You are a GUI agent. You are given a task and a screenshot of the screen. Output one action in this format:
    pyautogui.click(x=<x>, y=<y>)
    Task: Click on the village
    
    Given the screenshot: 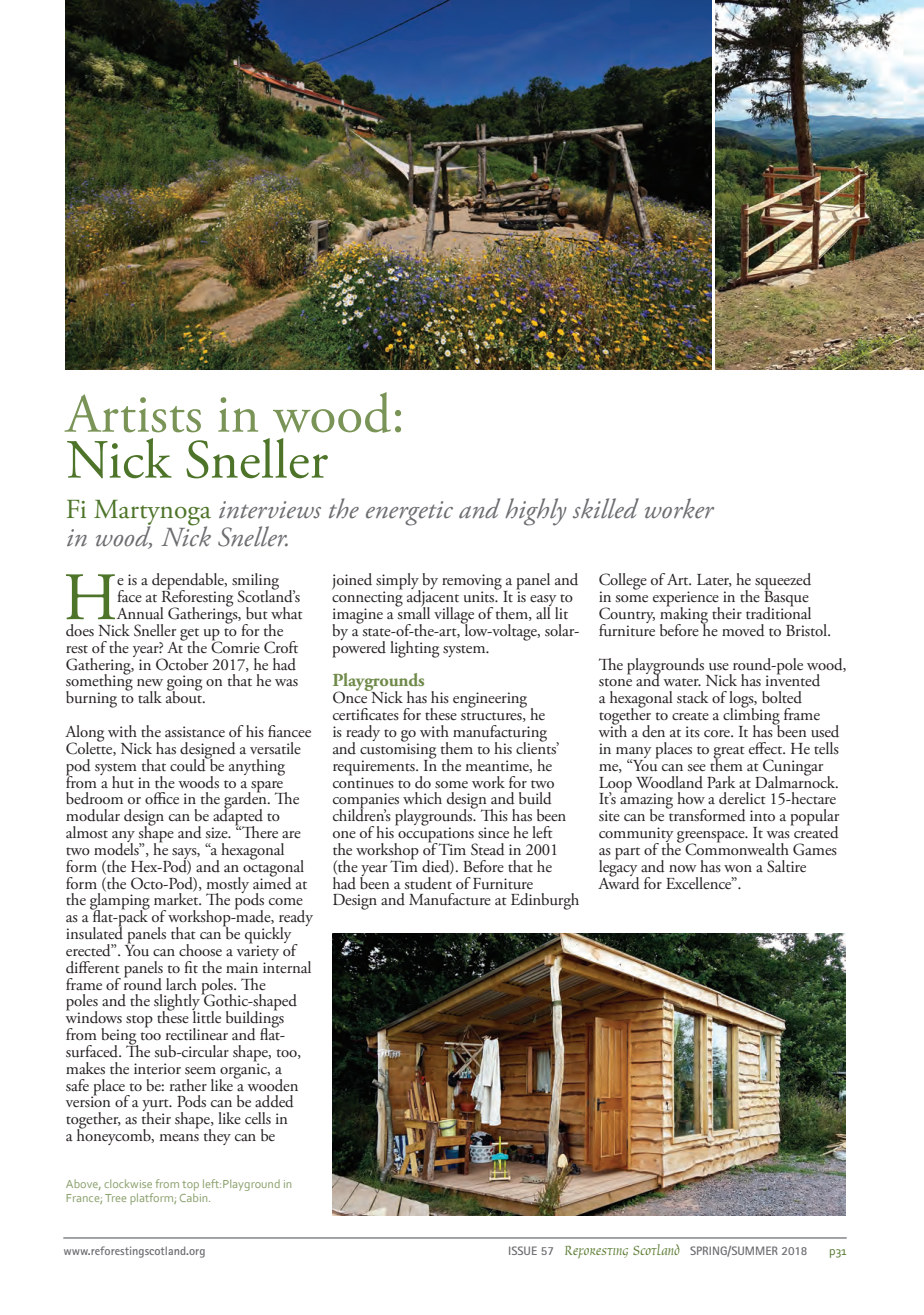 What is the action you would take?
    pyautogui.click(x=454, y=616)
